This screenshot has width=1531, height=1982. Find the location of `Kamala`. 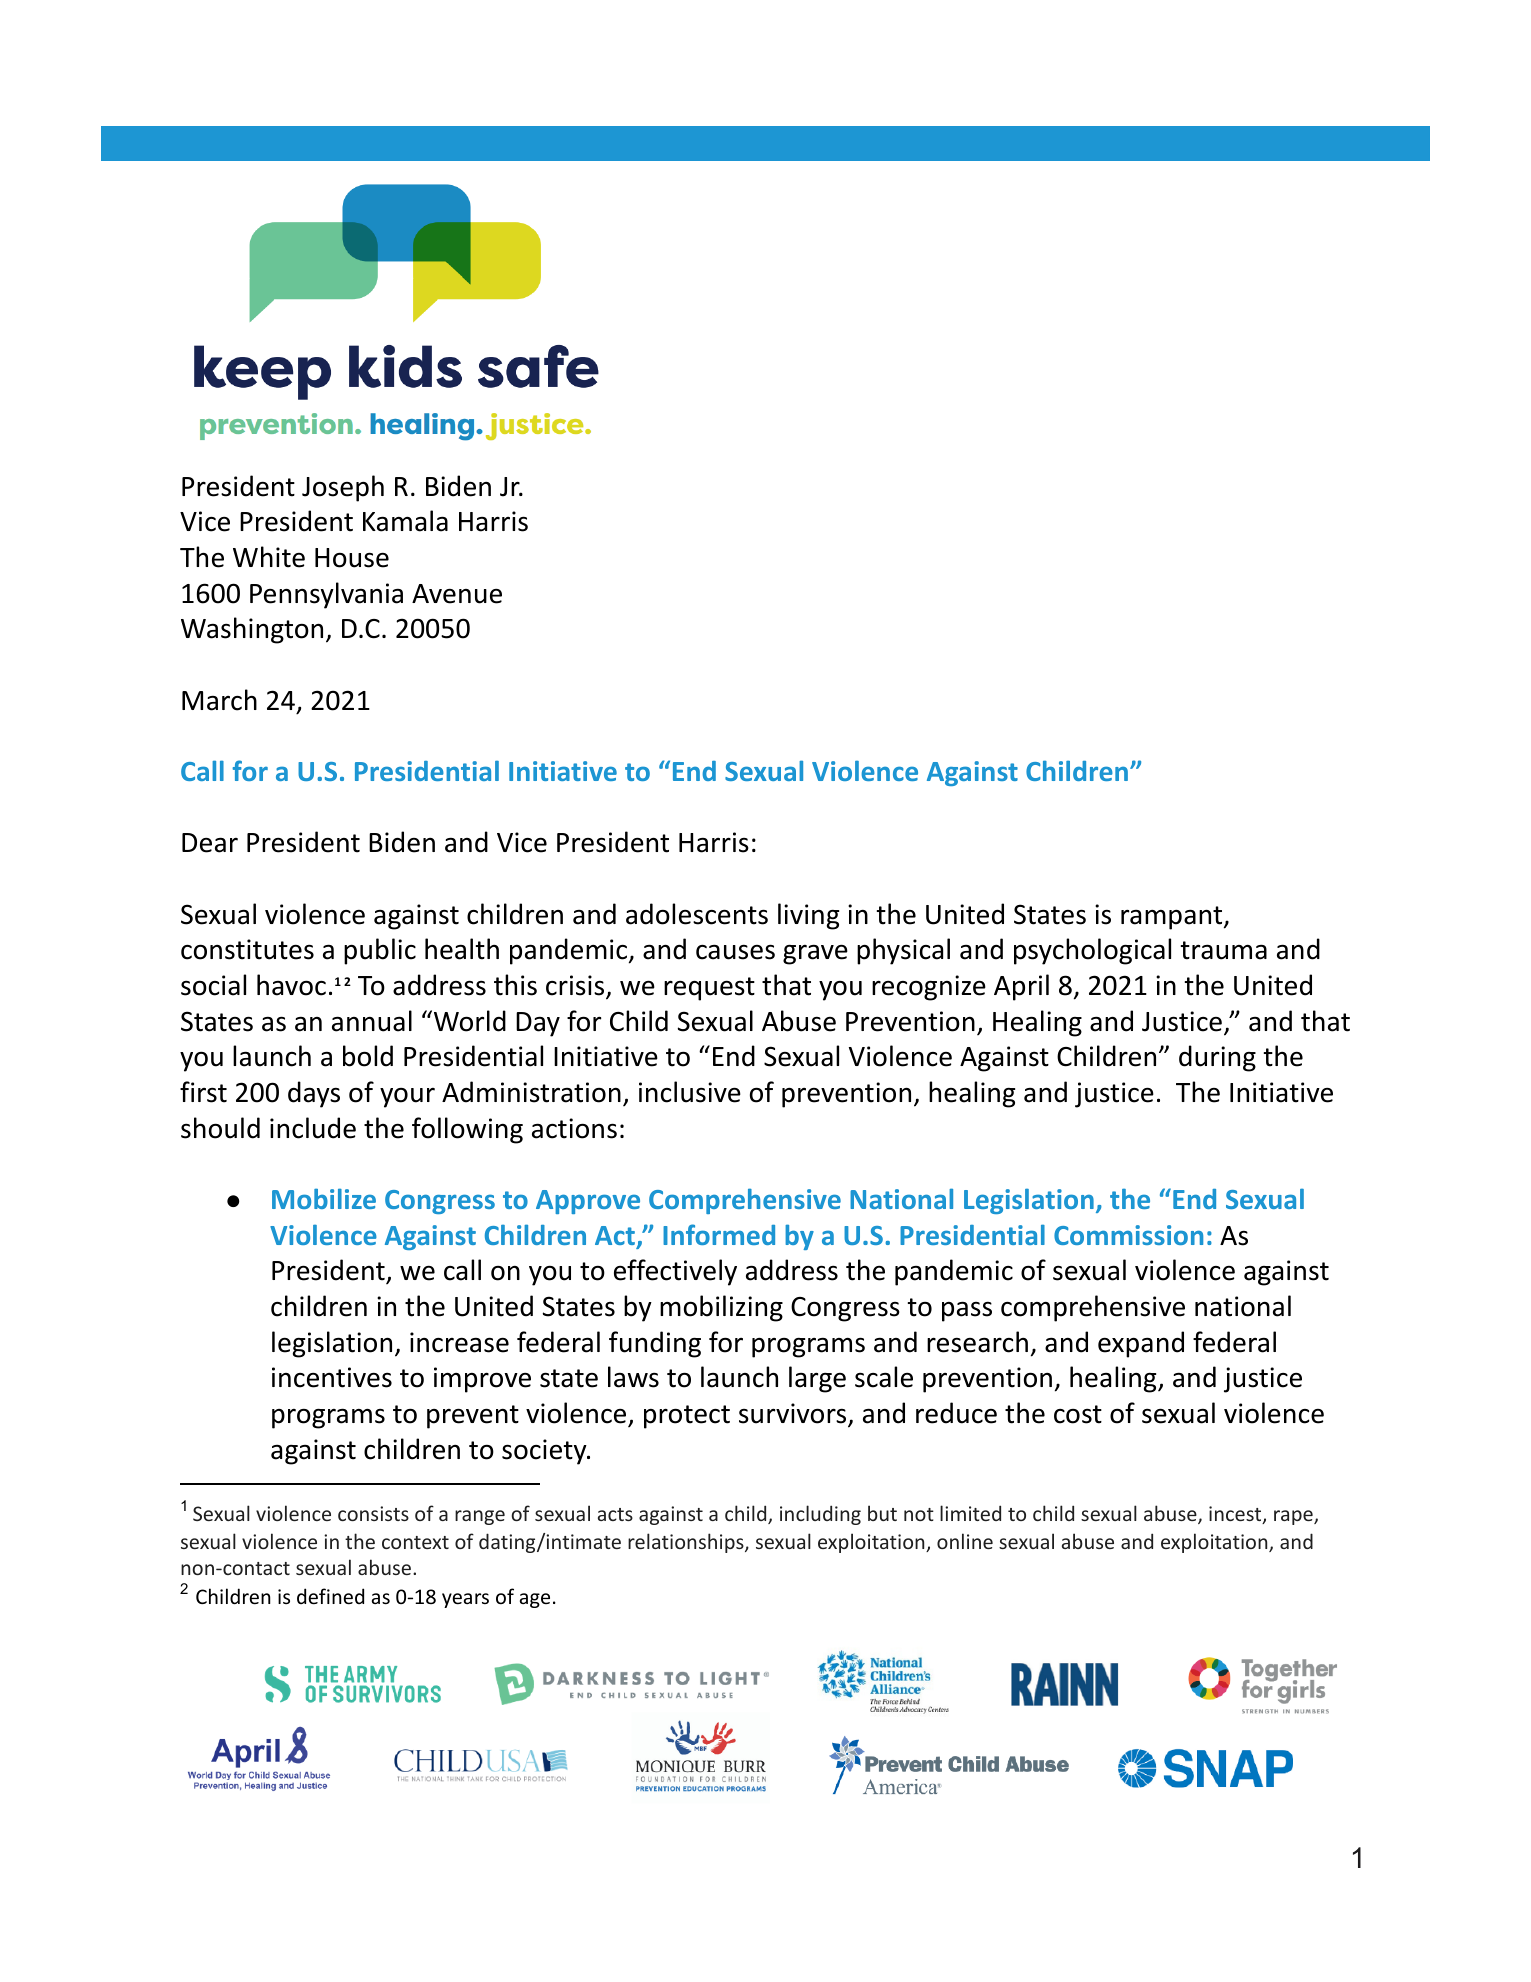

Kamala is located at coordinates (405, 521).
